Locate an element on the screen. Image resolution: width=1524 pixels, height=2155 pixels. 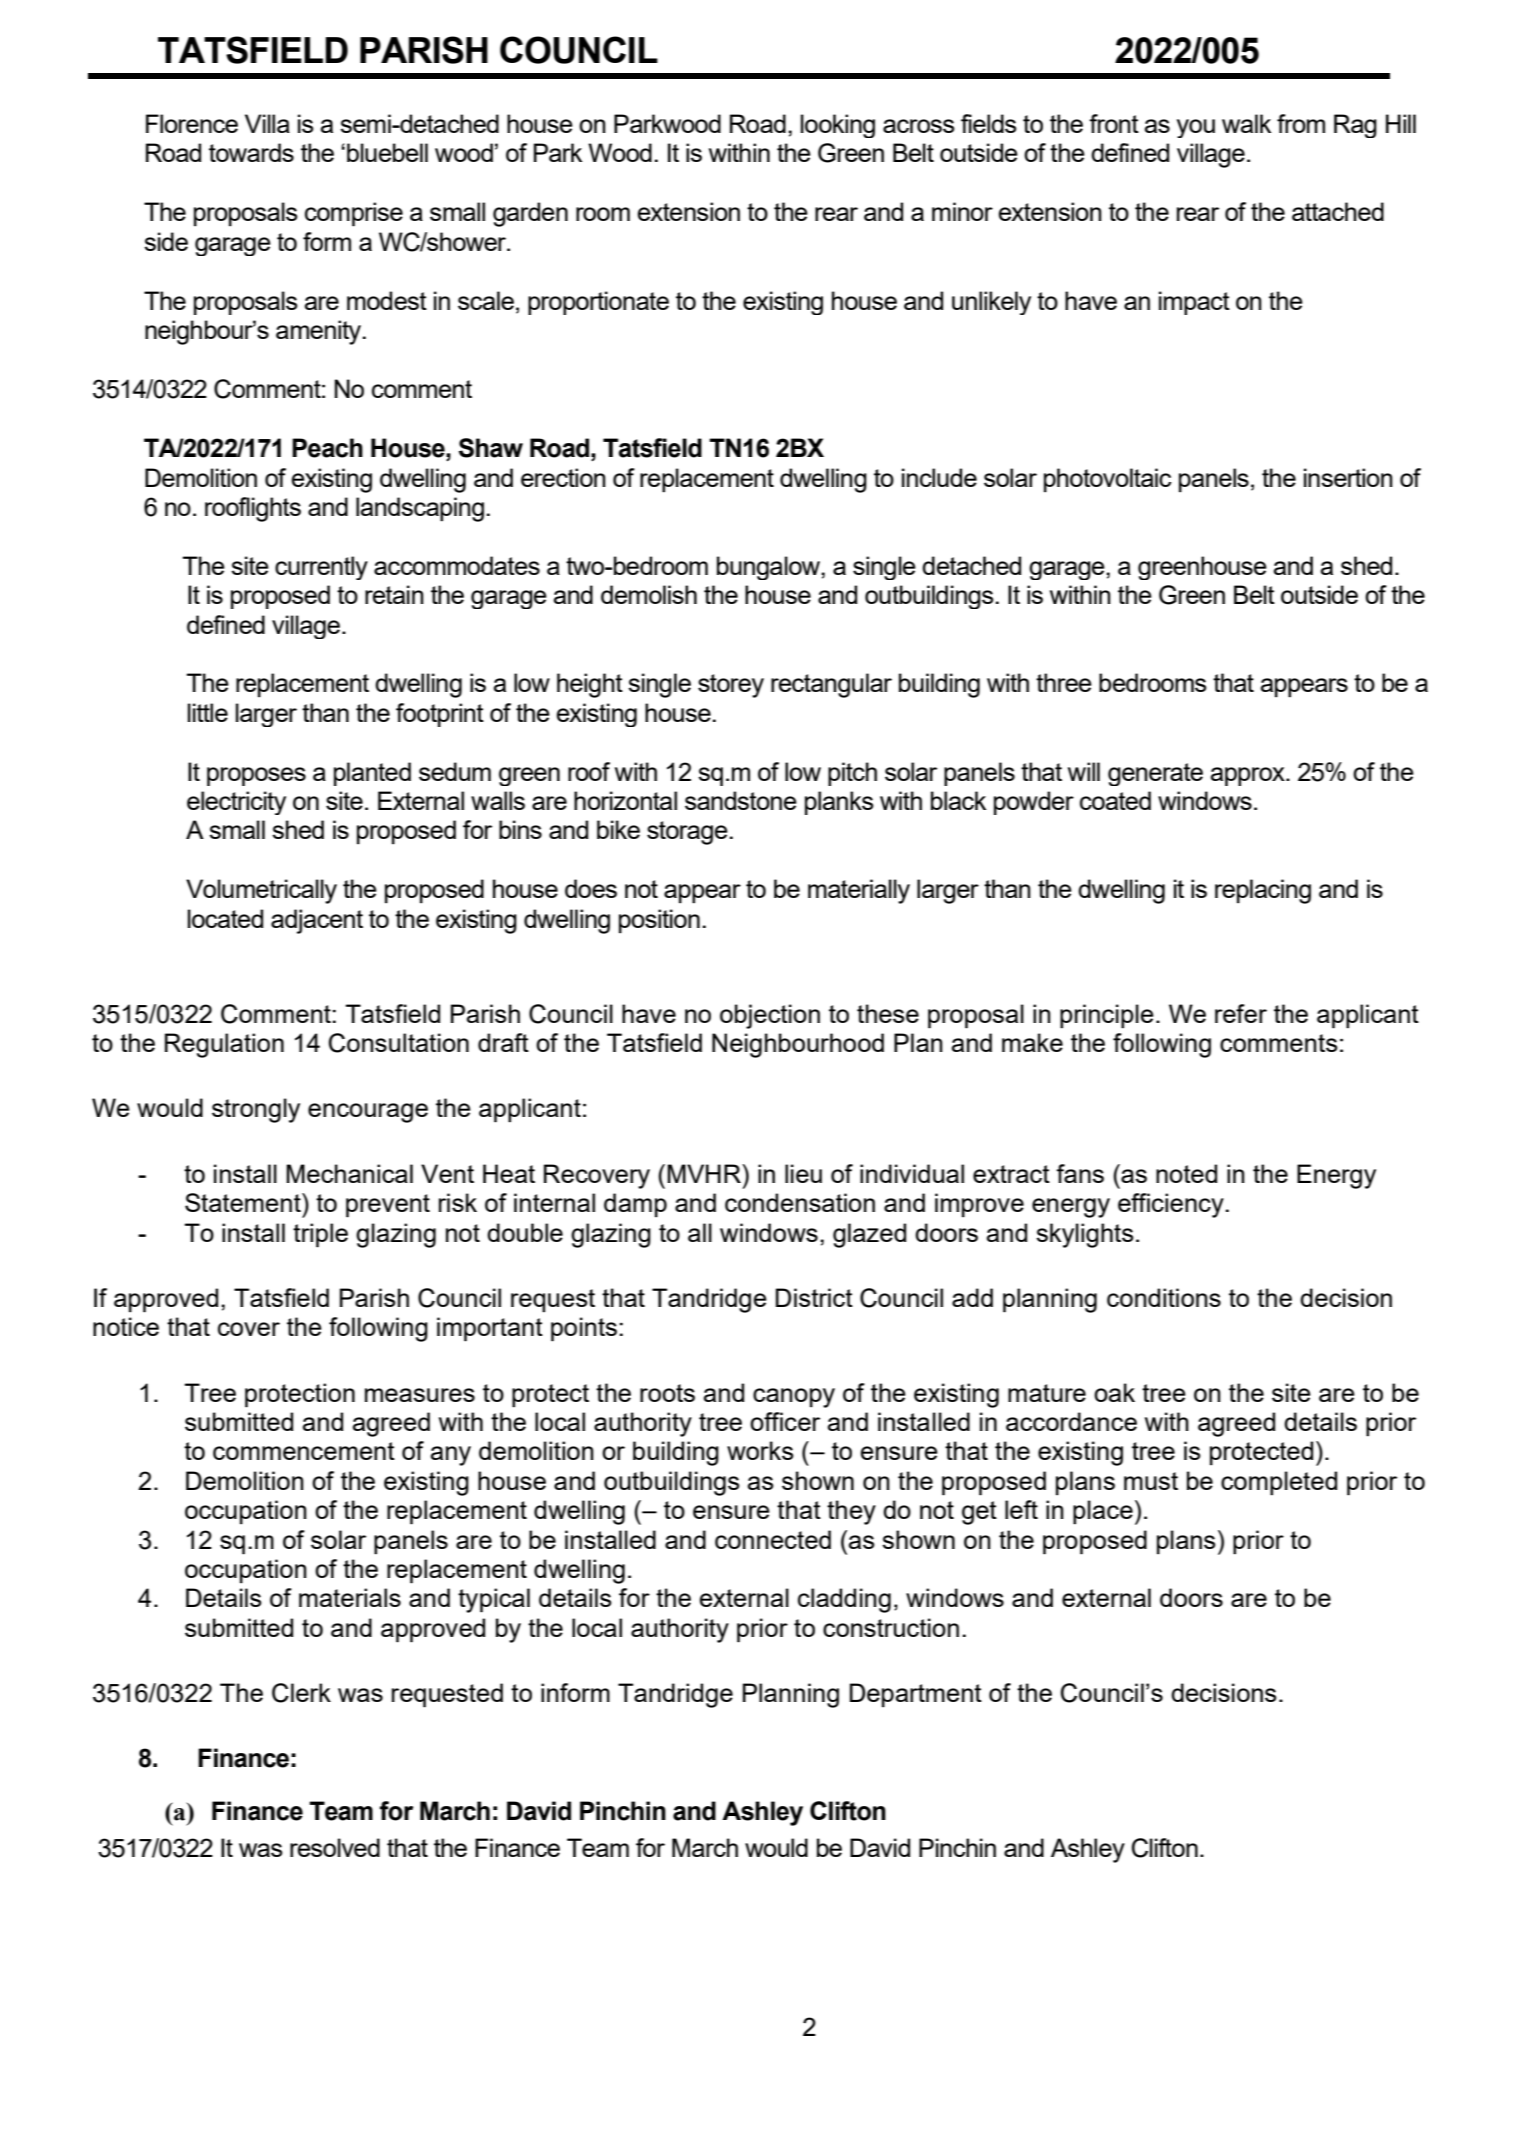
District is located at coordinates (814, 1297).
